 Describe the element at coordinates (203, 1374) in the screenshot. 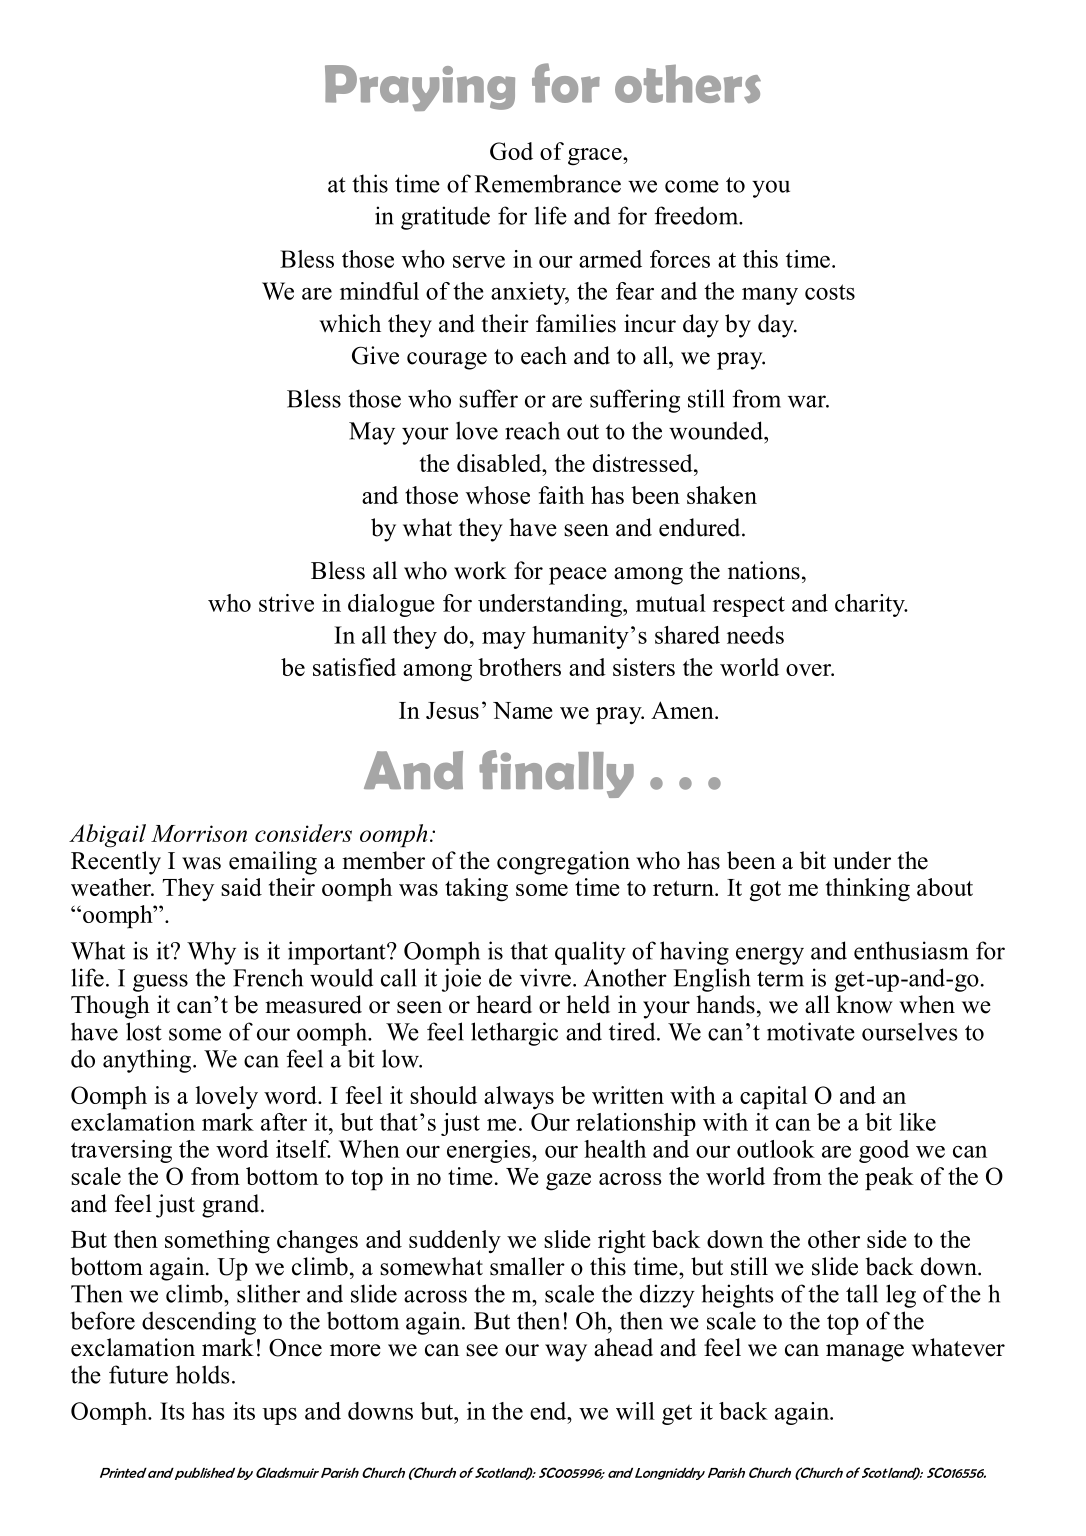

I see `holds` at that location.
